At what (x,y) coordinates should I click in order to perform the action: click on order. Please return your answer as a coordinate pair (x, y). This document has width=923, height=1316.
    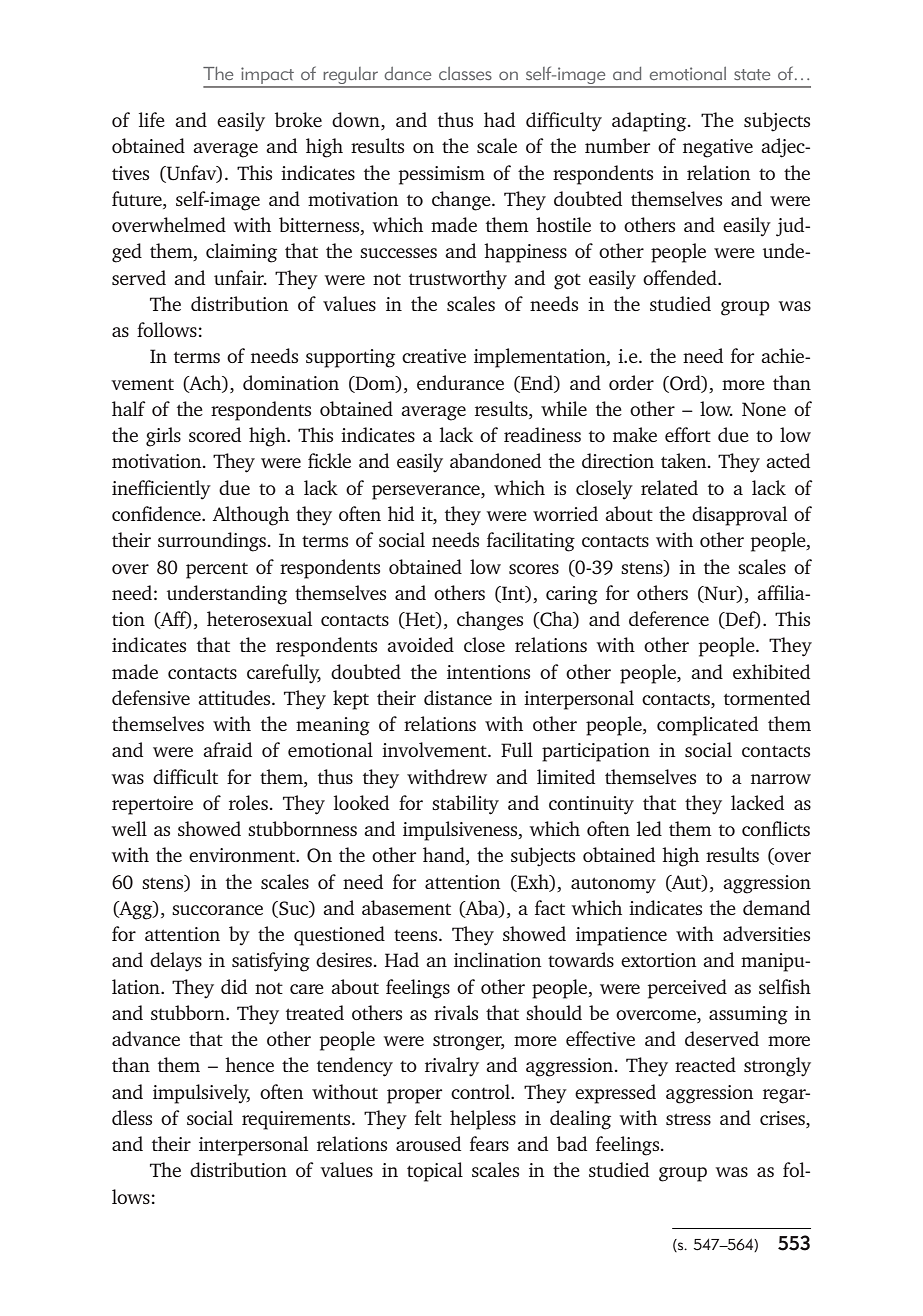
    Looking at the image, I should click on (631, 382).
